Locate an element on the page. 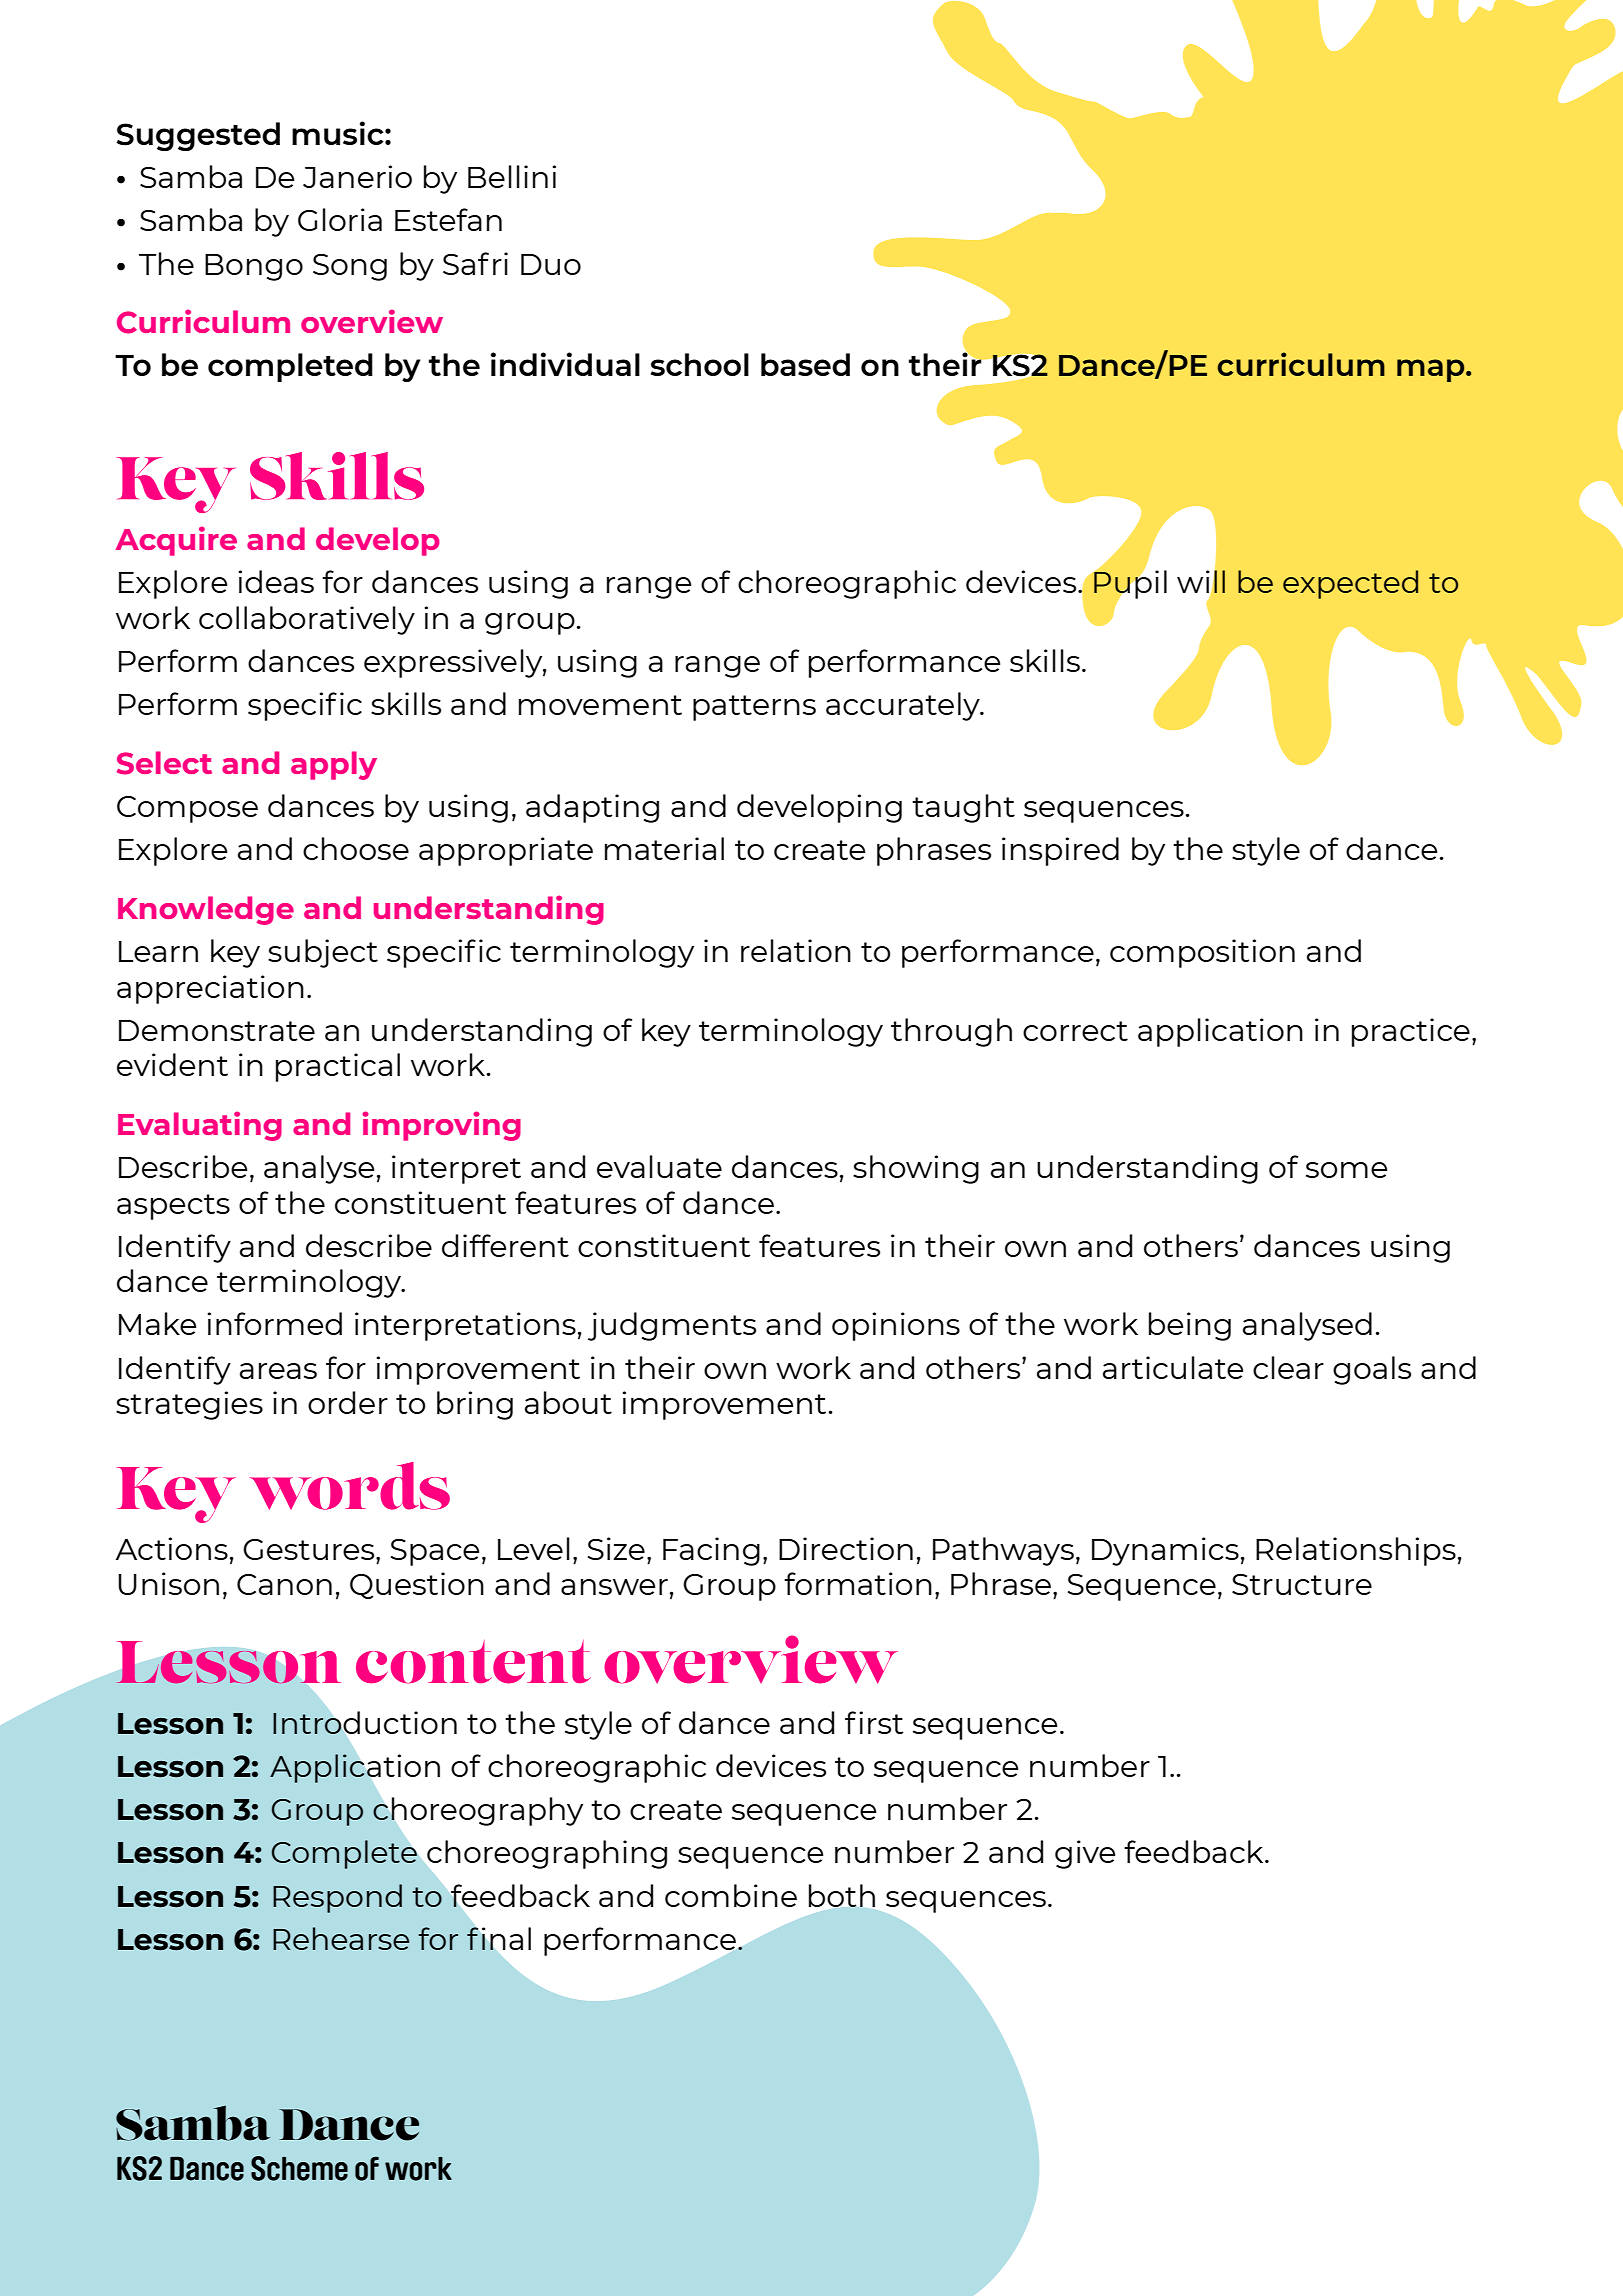  Structure is located at coordinates (1302, 1584).
